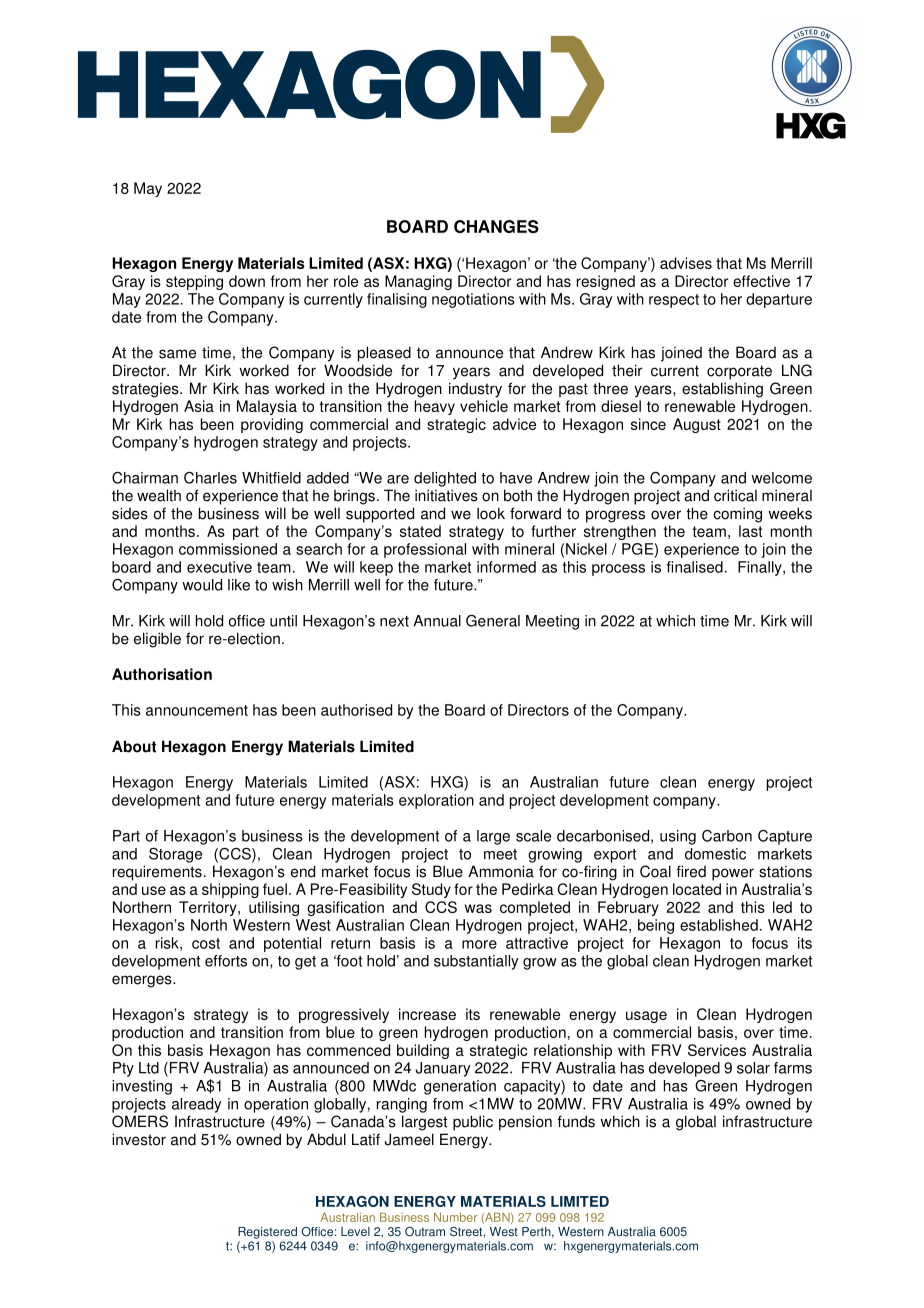 Image resolution: width=924 pixels, height=1308 pixels. Describe the element at coordinates (455, 1217) in the document. I see `Number` at that location.
